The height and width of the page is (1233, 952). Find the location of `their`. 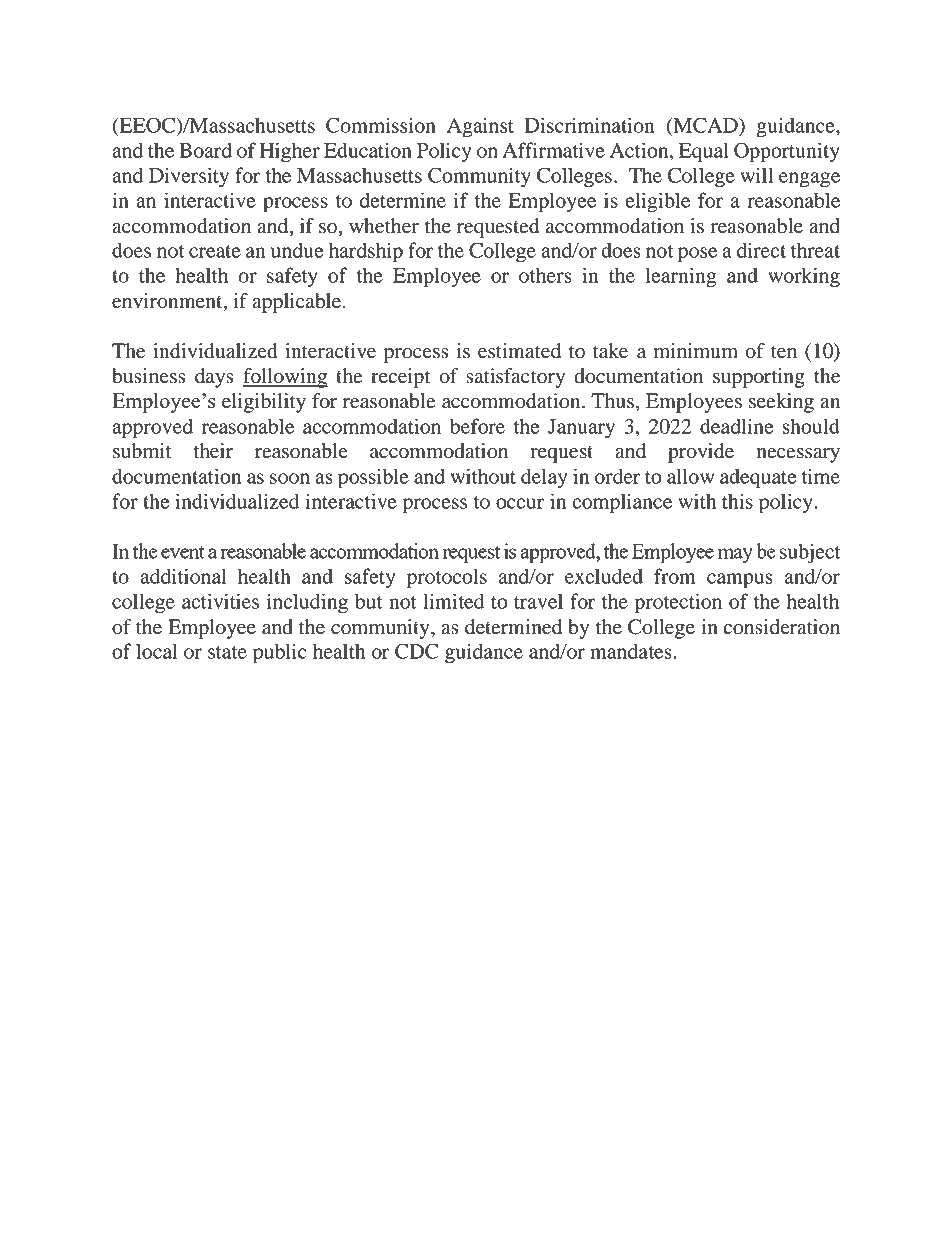

their is located at coordinates (213, 451).
